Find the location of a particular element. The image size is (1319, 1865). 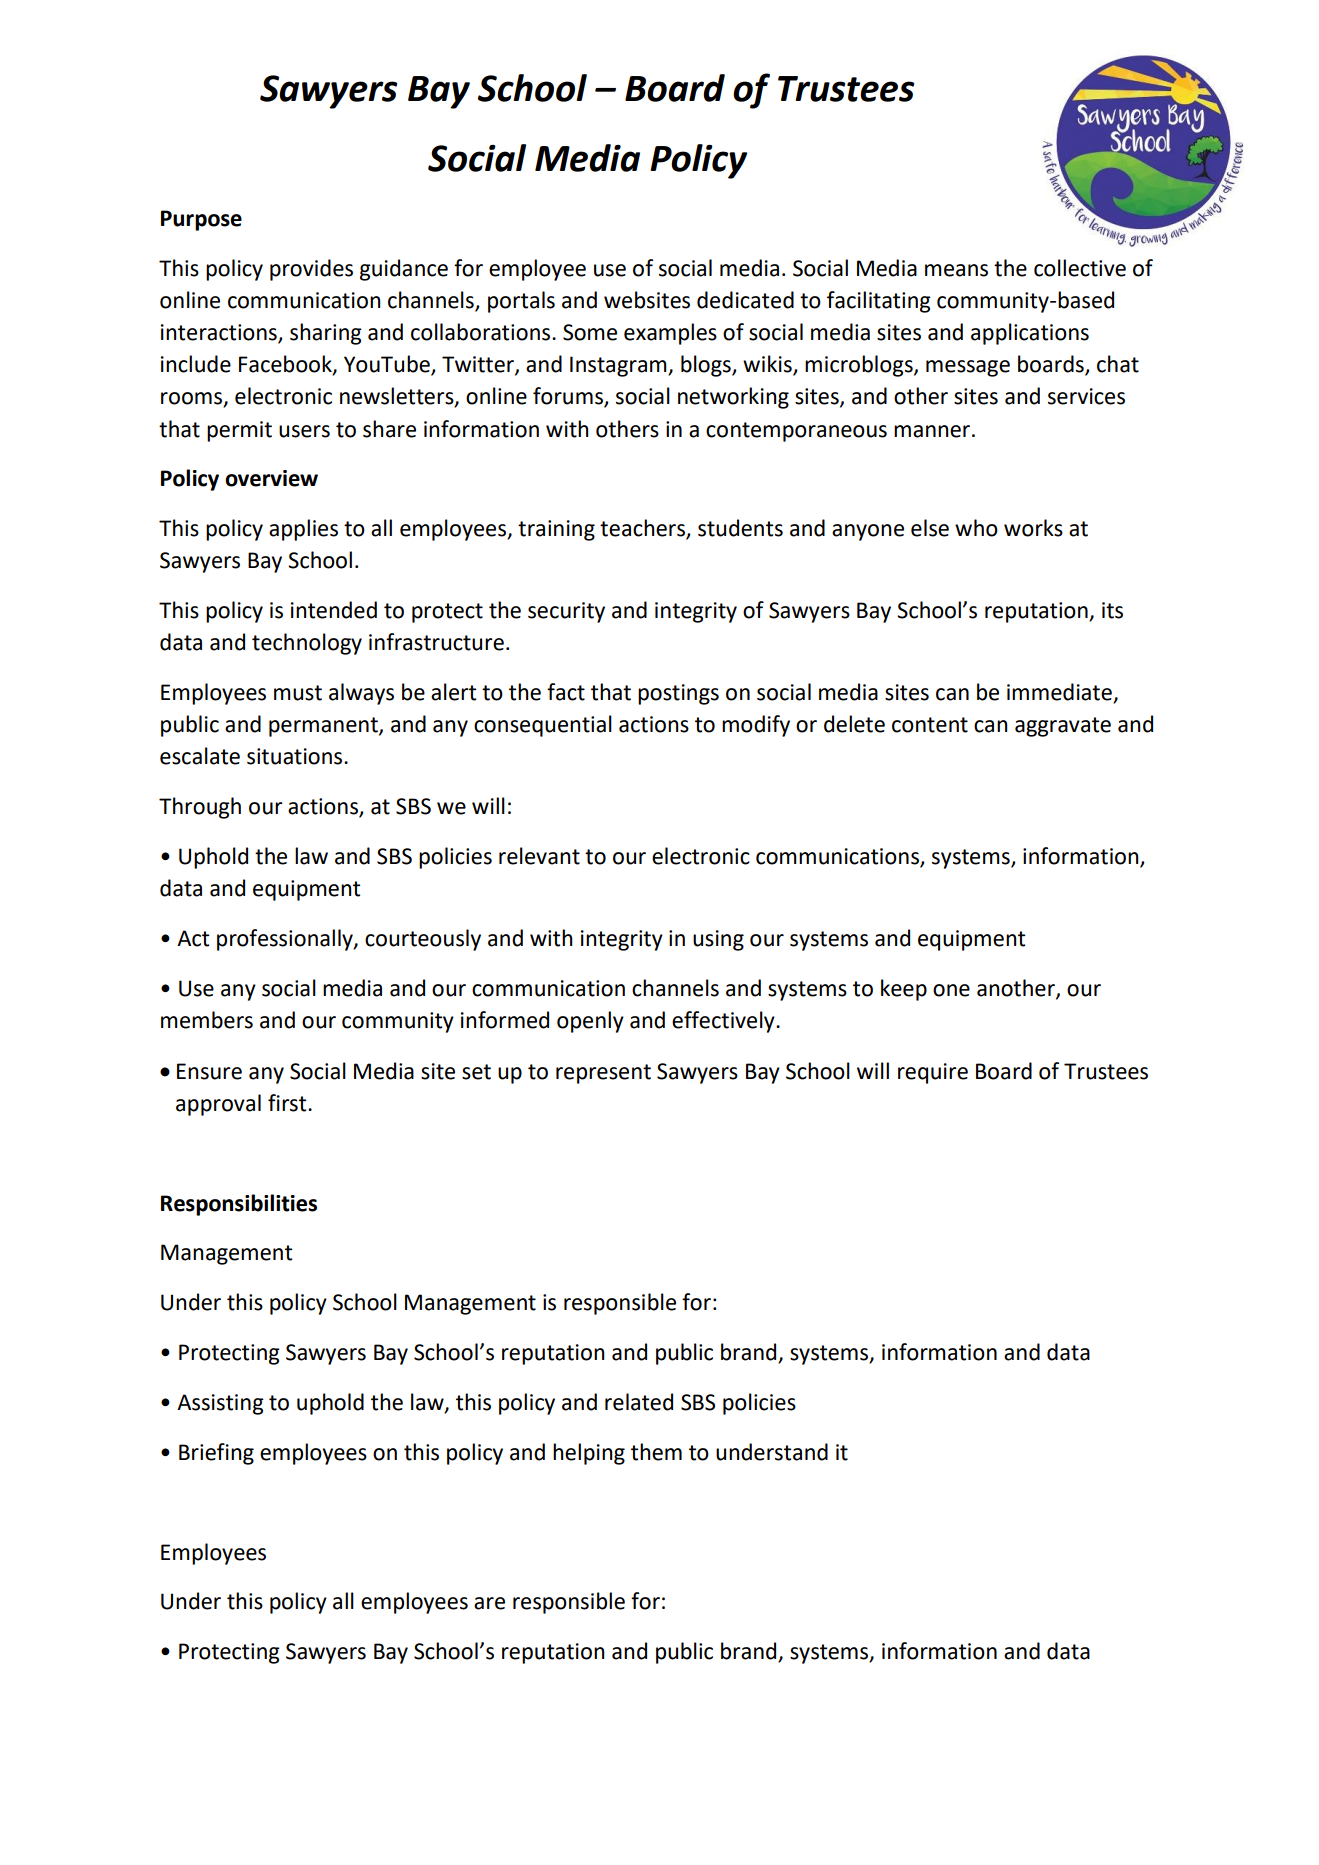

Assisting is located at coordinates (220, 1404).
